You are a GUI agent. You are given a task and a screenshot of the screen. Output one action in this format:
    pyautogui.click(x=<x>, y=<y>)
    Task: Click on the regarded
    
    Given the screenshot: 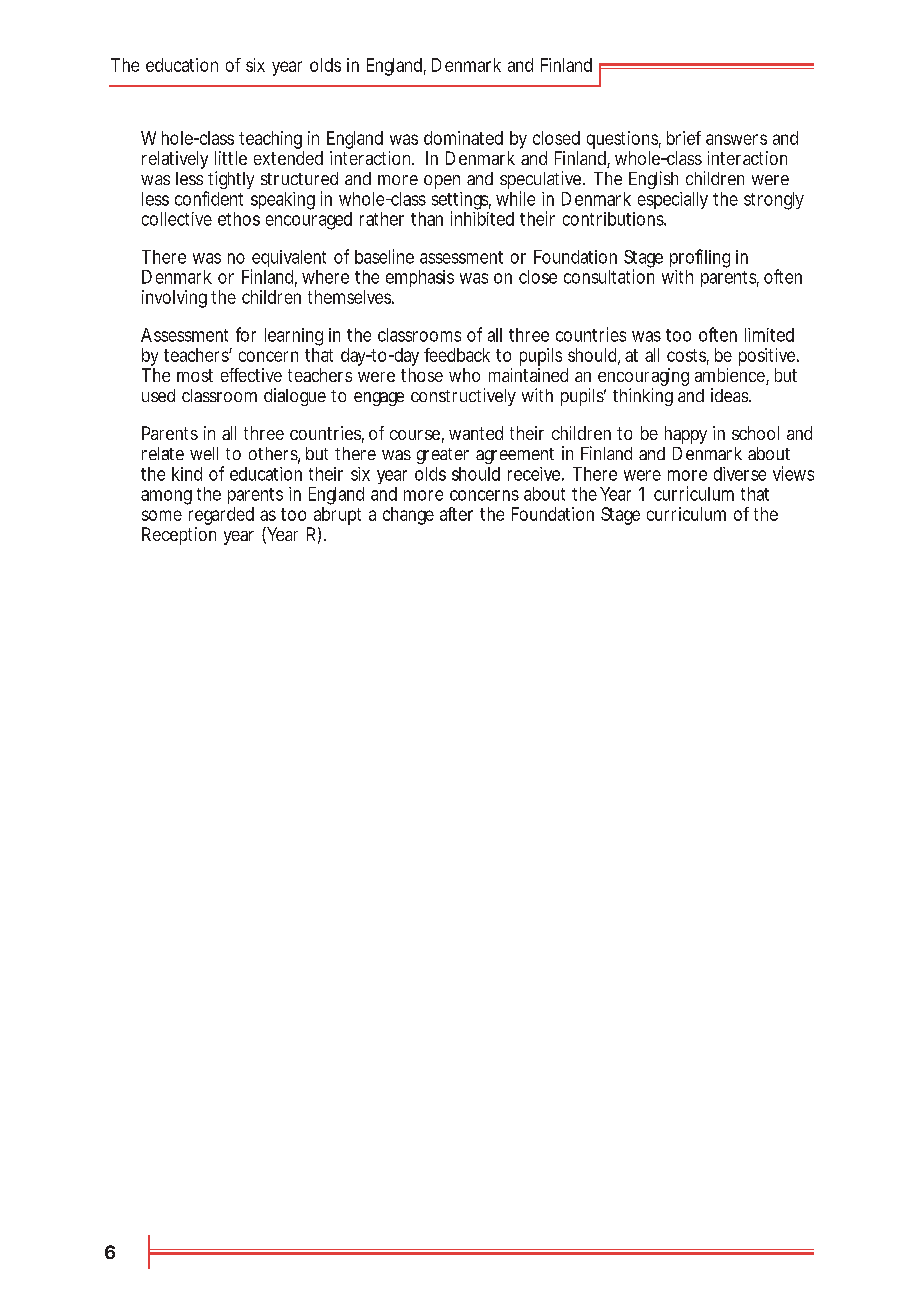 What is the action you would take?
    pyautogui.click(x=221, y=517)
